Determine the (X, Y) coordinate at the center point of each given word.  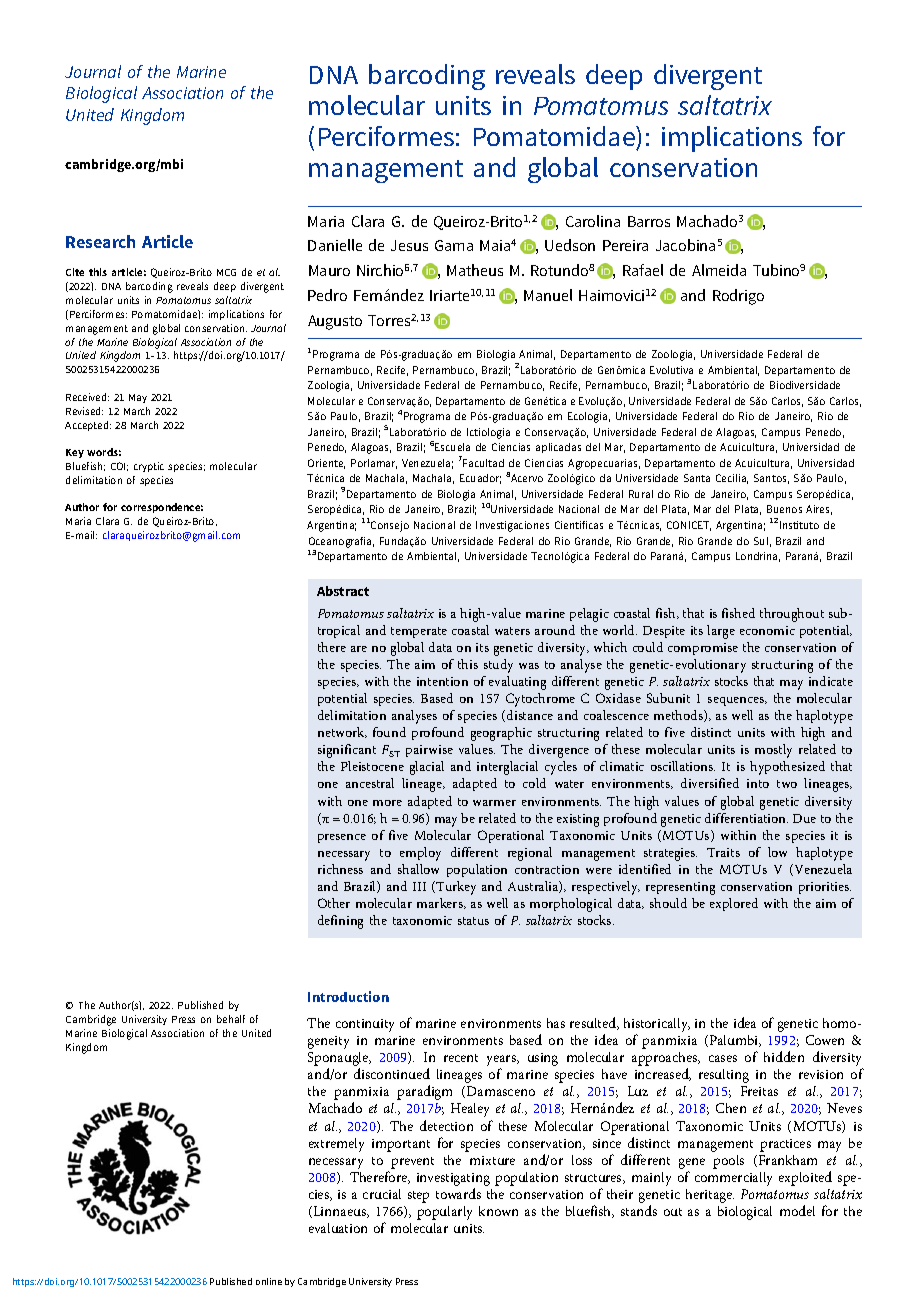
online (269, 1281)
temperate (419, 632)
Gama (454, 245)
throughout (792, 615)
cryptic (149, 467)
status (473, 921)
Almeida (719, 270)
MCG (226, 272)
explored (734, 904)
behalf (231, 1019)
